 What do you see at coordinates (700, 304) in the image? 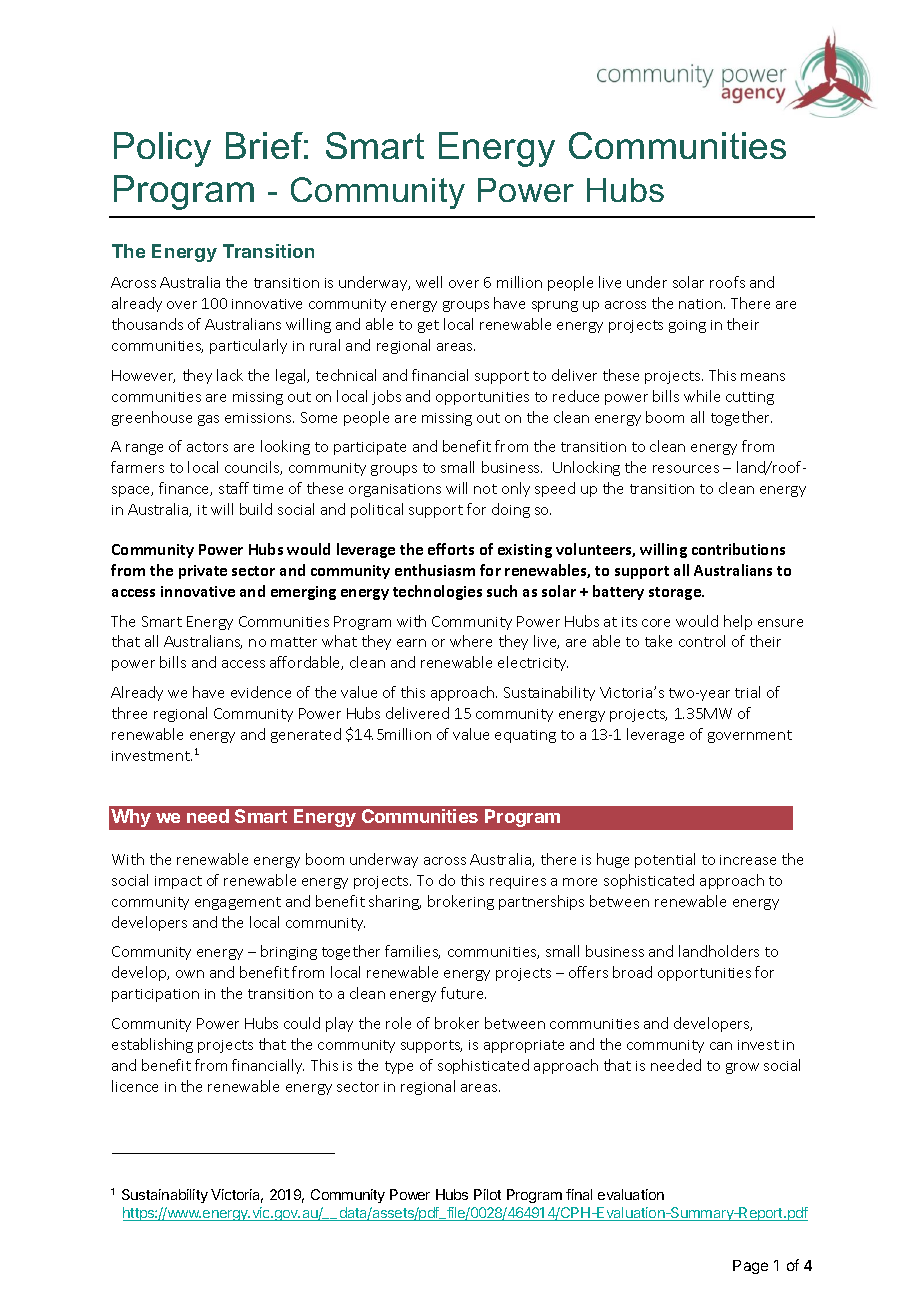
I see `nation` at bounding box center [700, 304].
